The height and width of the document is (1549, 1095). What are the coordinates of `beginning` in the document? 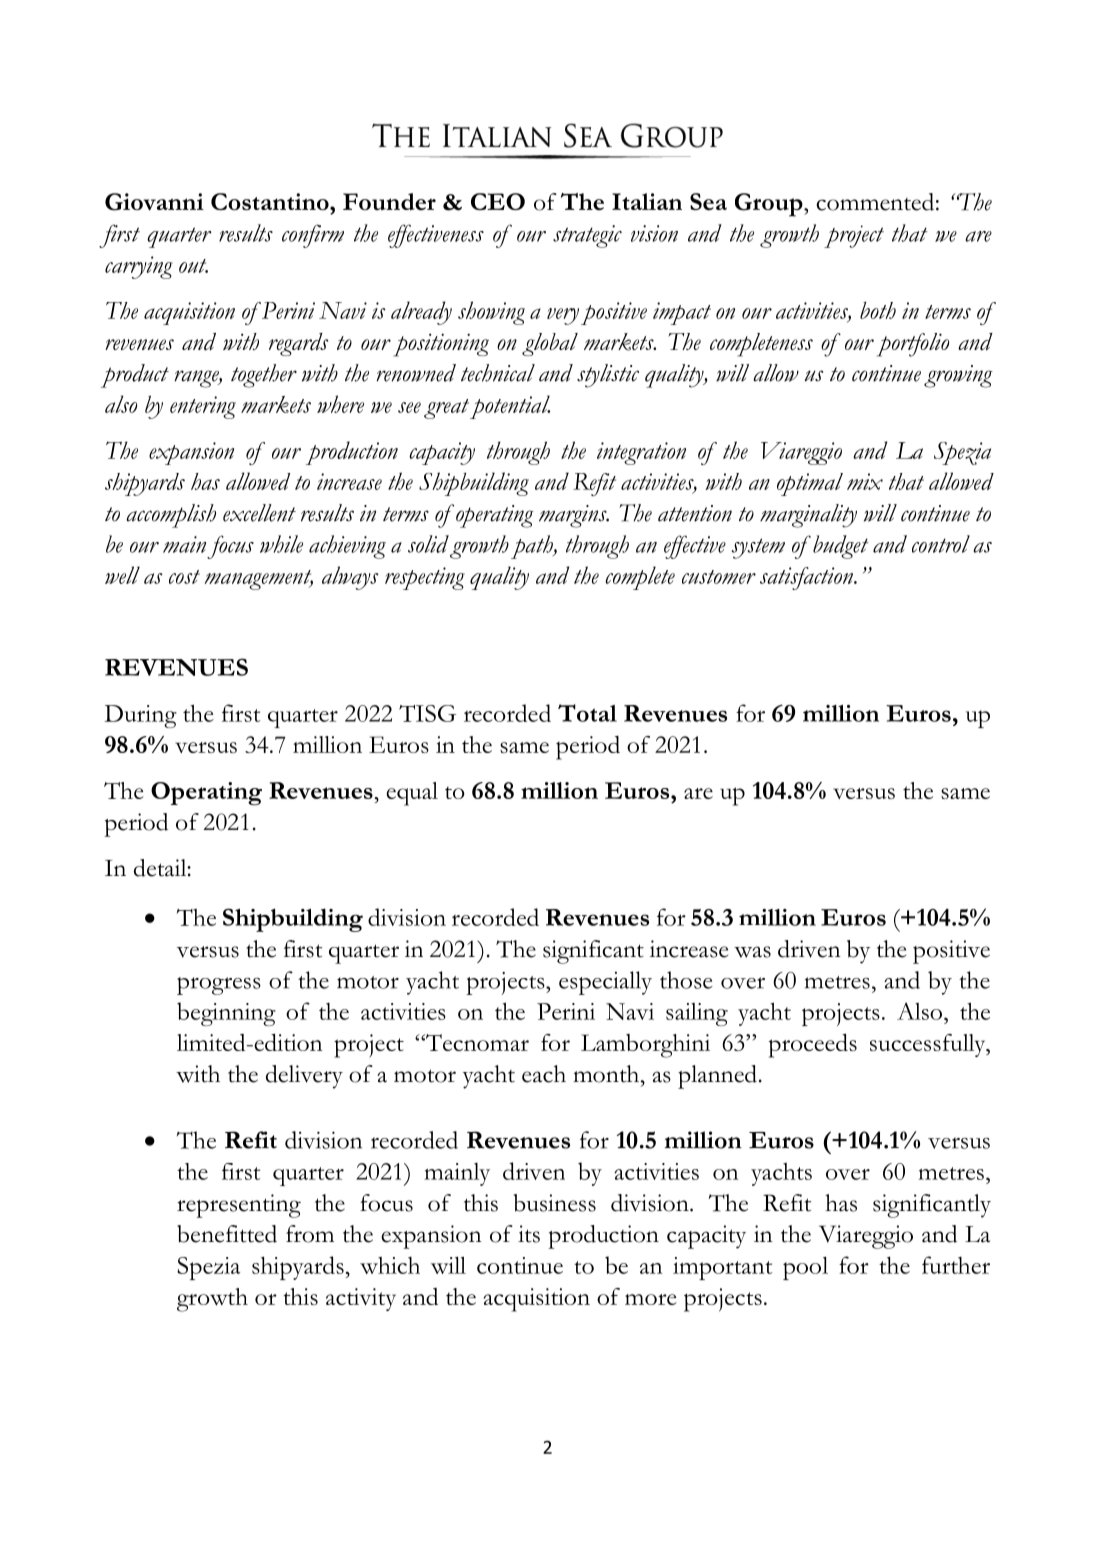 It's located at (226, 1014).
